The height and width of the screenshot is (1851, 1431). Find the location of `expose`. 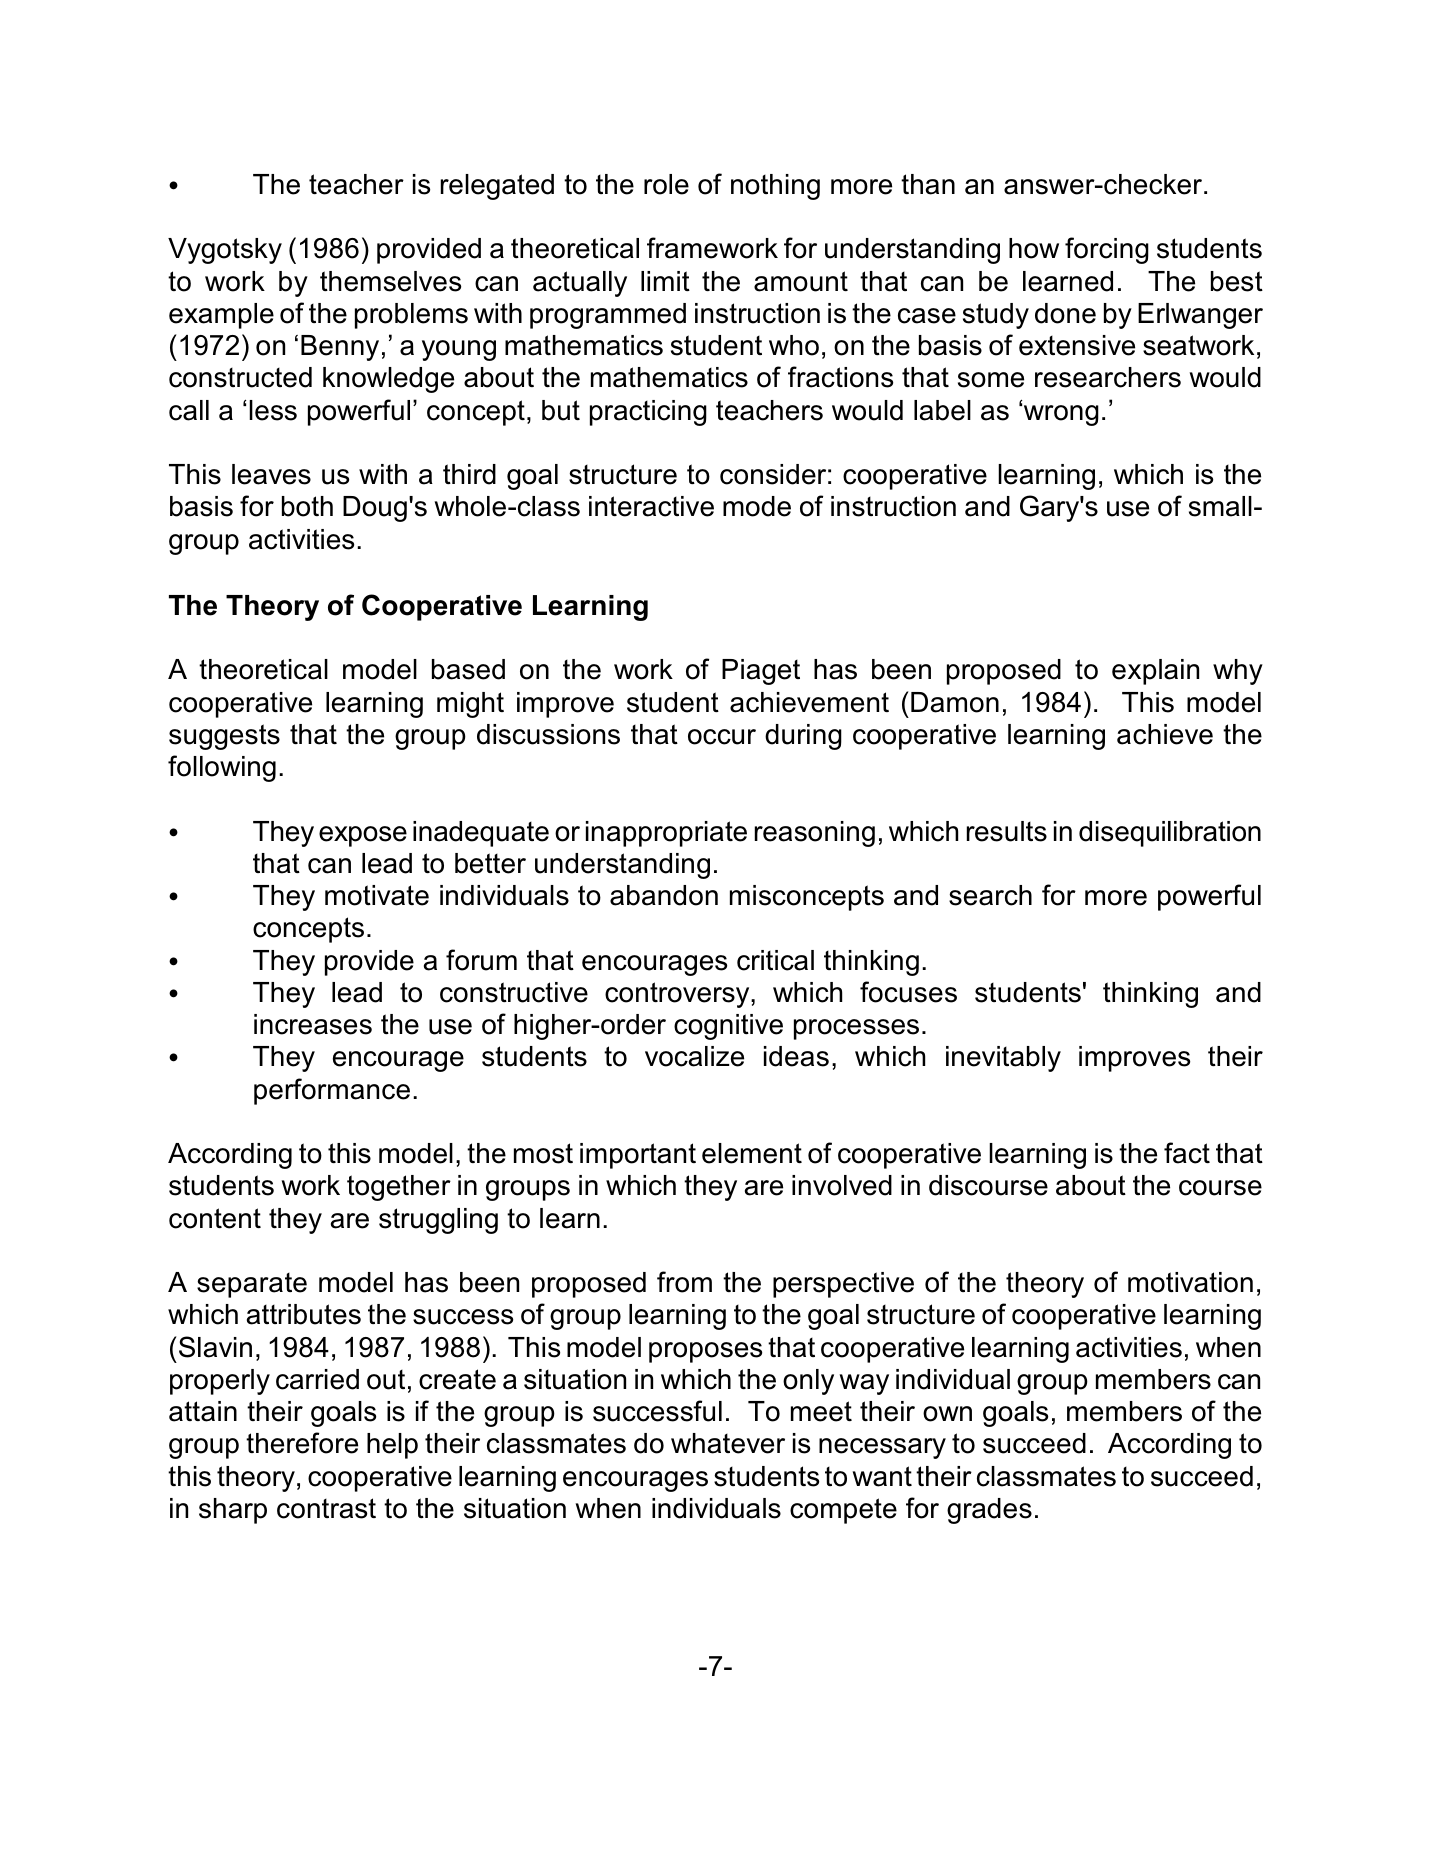

expose is located at coordinates (363, 836).
